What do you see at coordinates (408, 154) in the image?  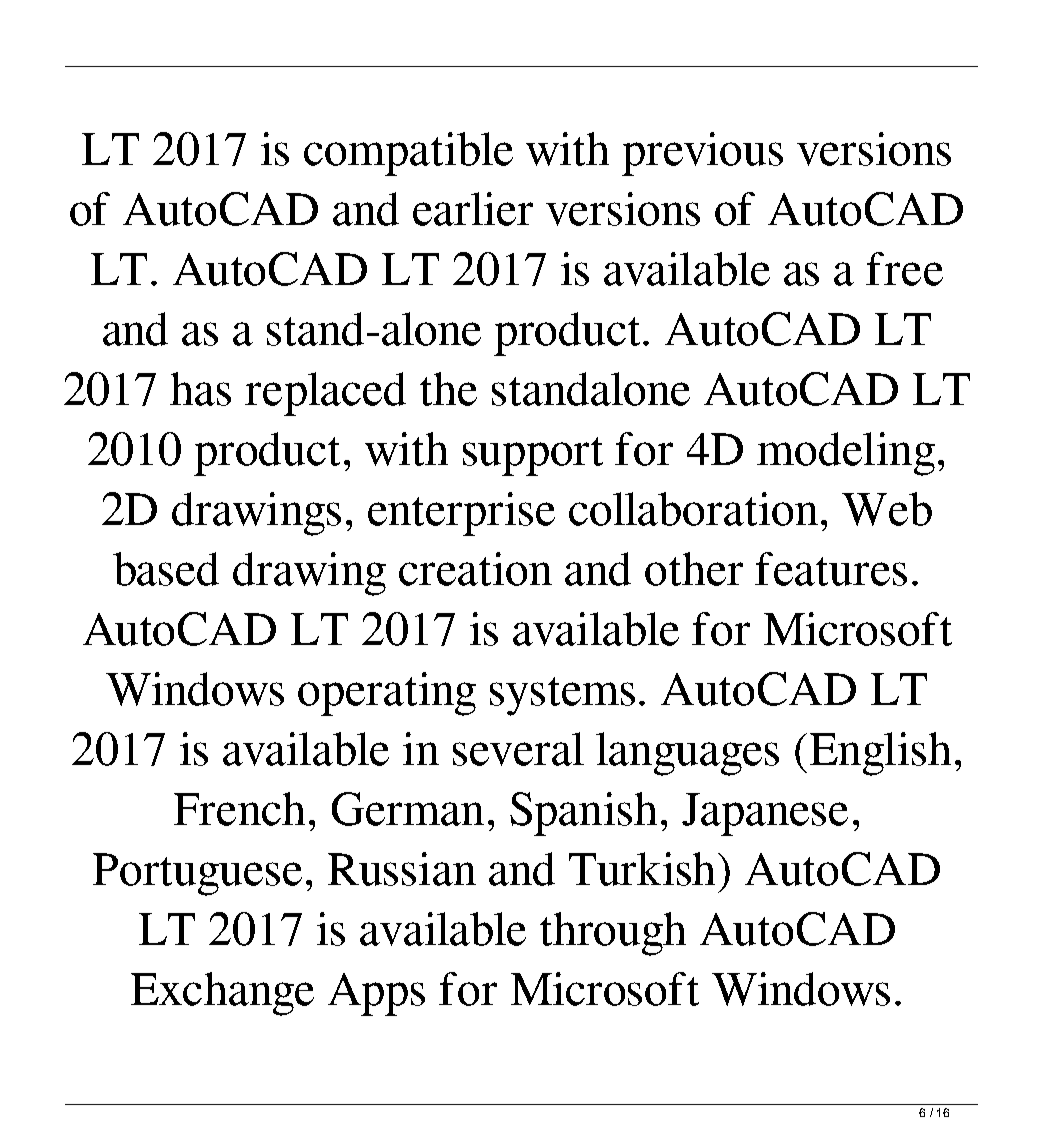 I see `compatible` at bounding box center [408, 154].
